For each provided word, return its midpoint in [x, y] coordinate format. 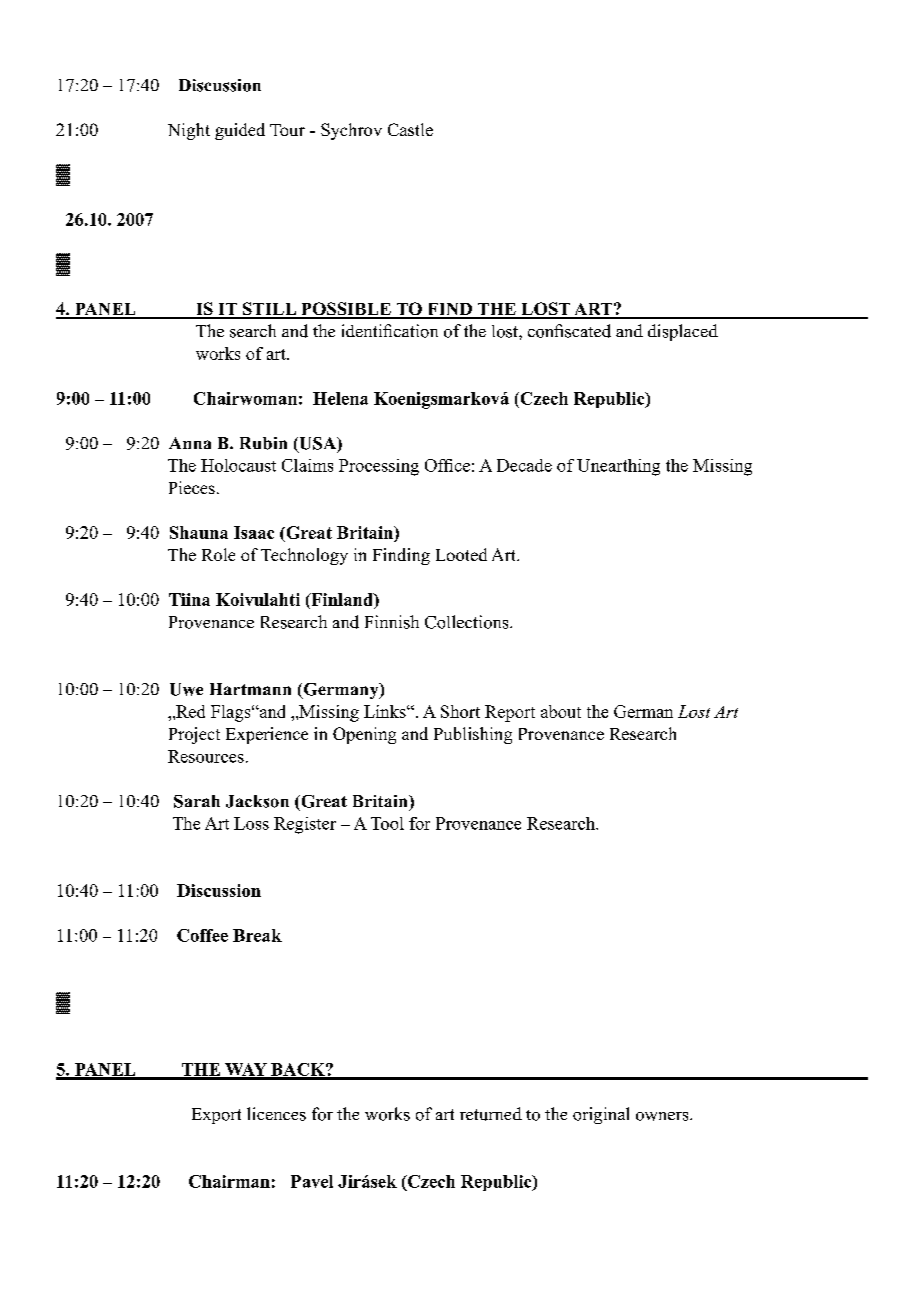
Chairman [229, 1181]
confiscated [569, 331]
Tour [287, 130]
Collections [468, 622]
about [561, 711]
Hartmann [250, 689]
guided [240, 131]
